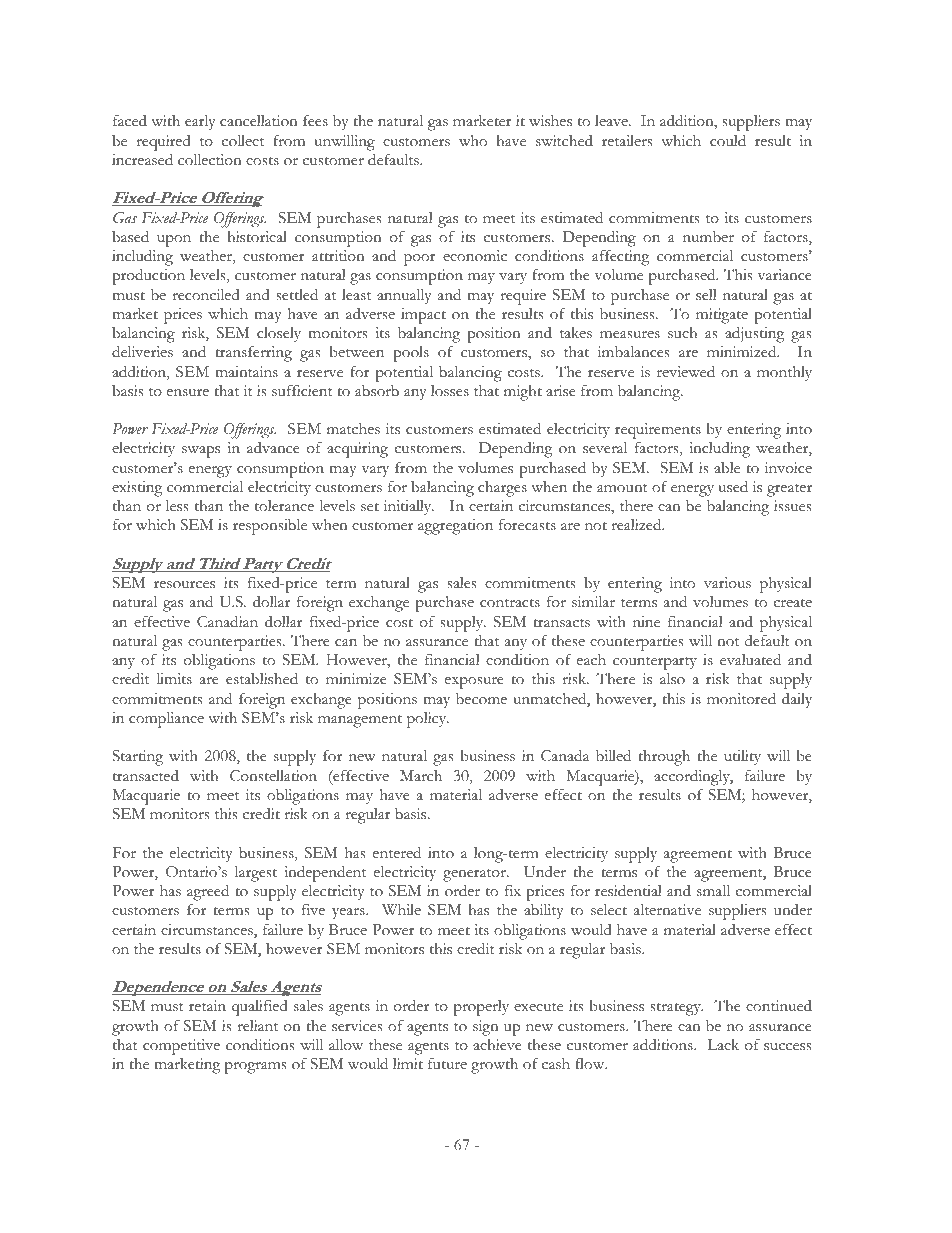 The image size is (952, 1233). Describe the element at coordinates (200, 122) in the screenshot. I see `early` at that location.
